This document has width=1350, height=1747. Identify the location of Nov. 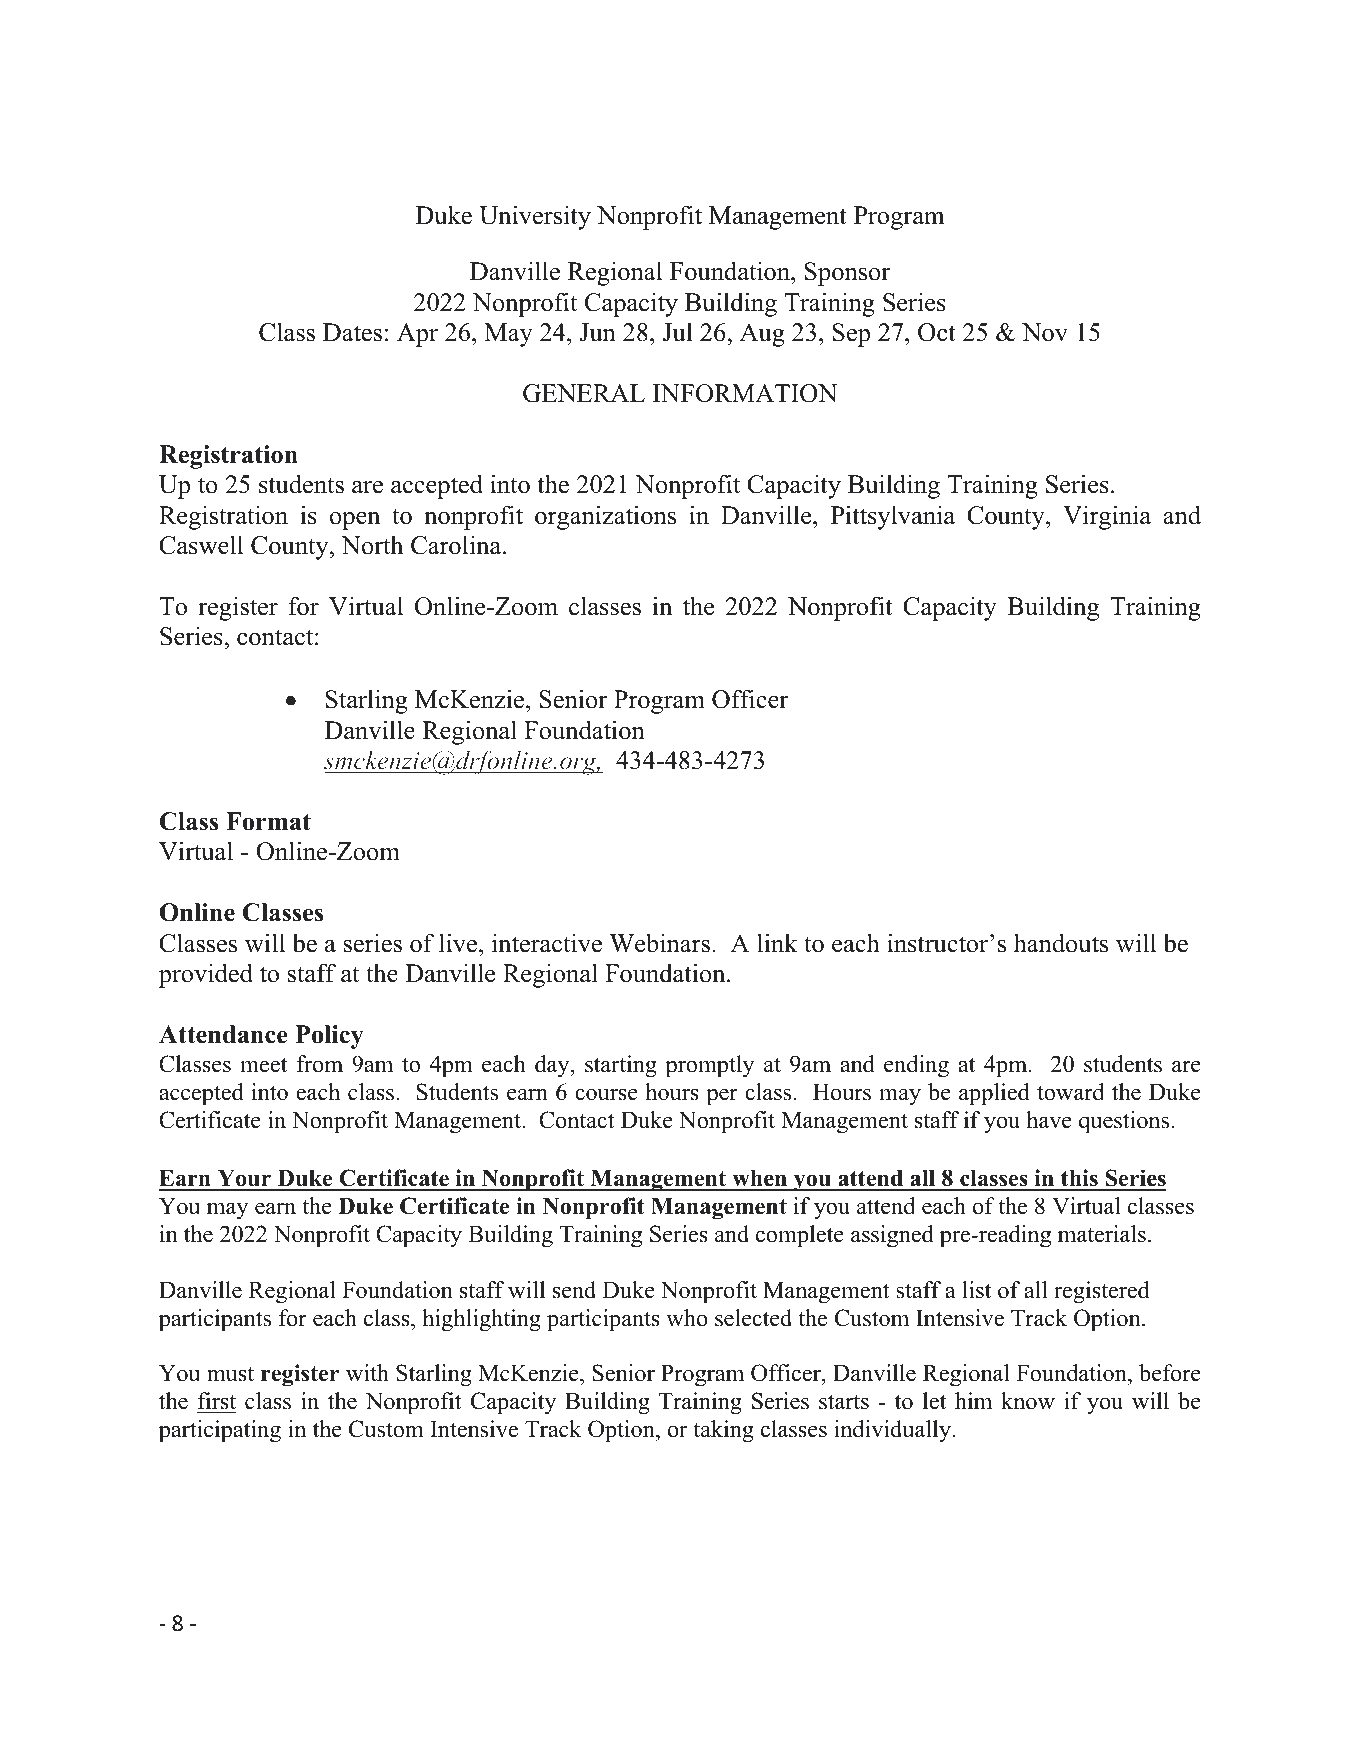
(1045, 332).
